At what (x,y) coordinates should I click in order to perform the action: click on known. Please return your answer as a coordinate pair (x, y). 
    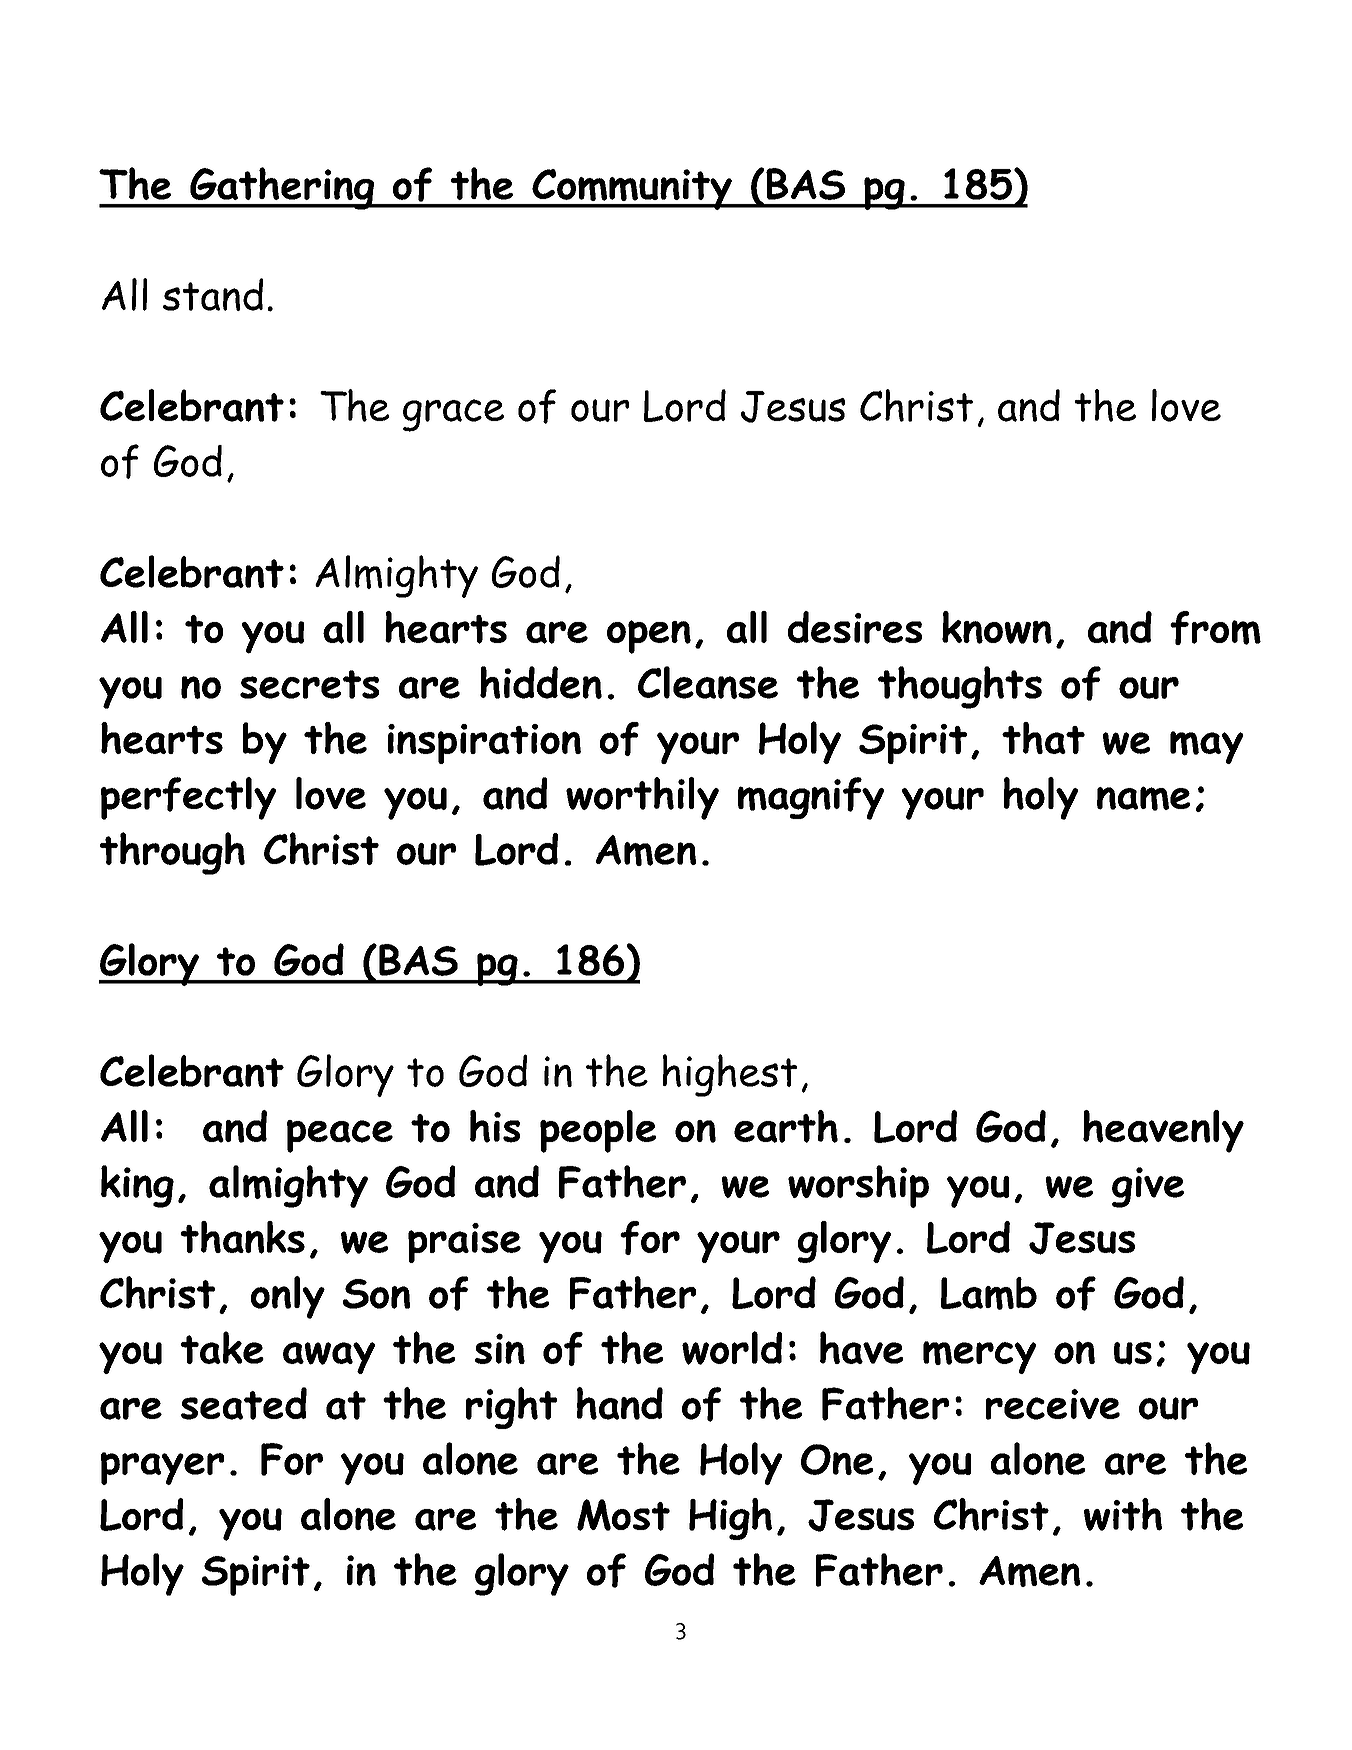
    Looking at the image, I should click on (997, 627).
